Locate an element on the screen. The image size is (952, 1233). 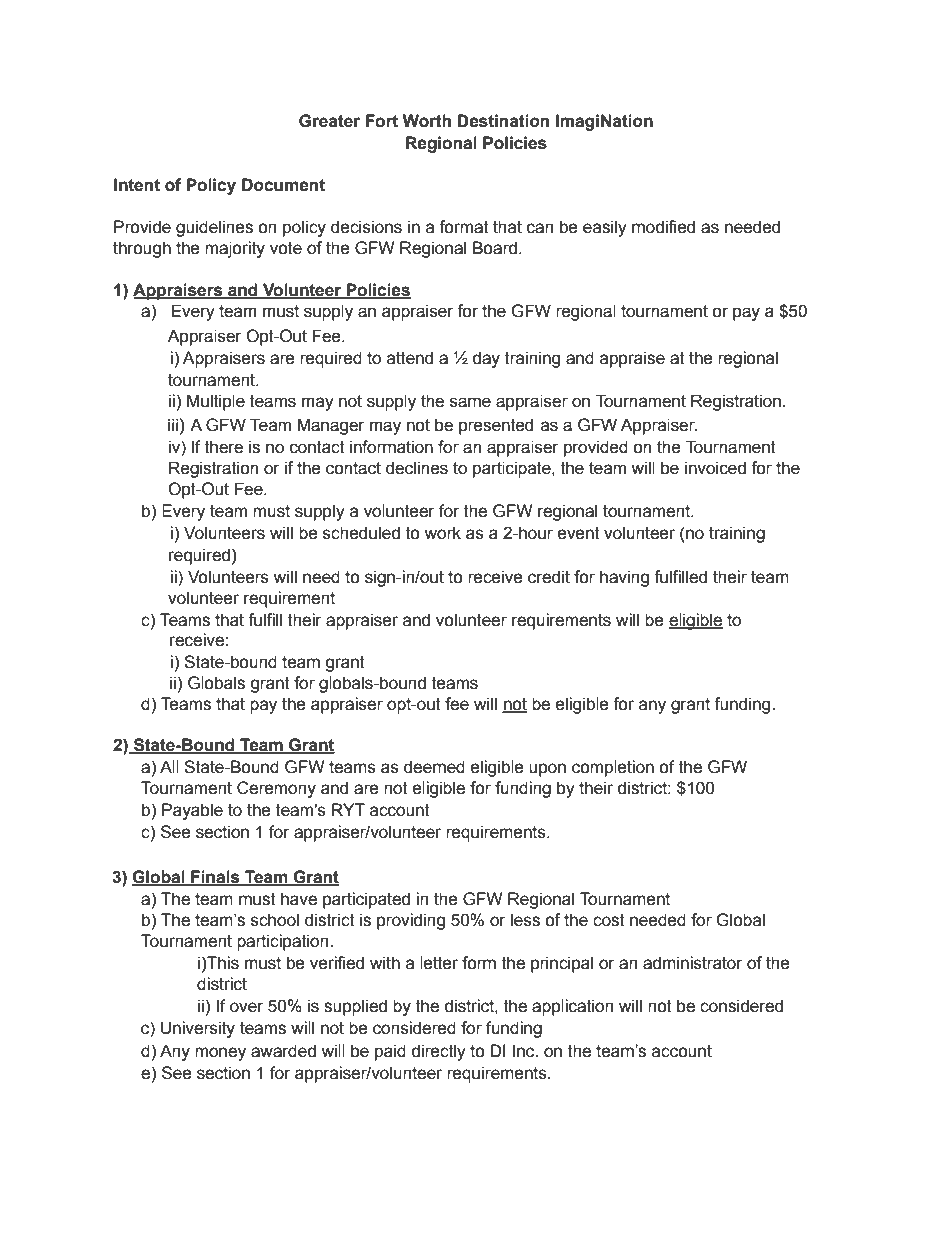
event is located at coordinates (579, 533).
